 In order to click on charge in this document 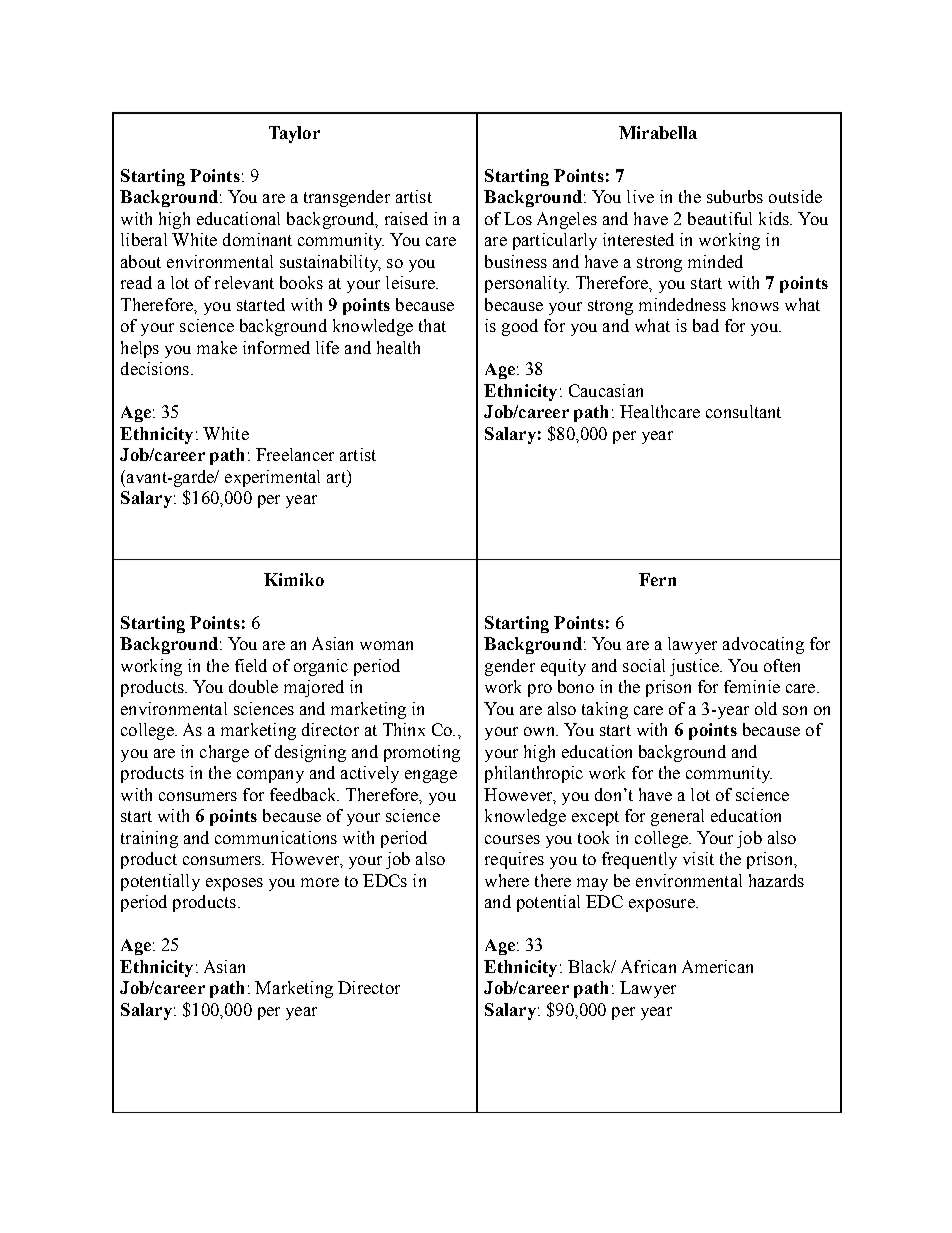, I will do `click(224, 753)`.
